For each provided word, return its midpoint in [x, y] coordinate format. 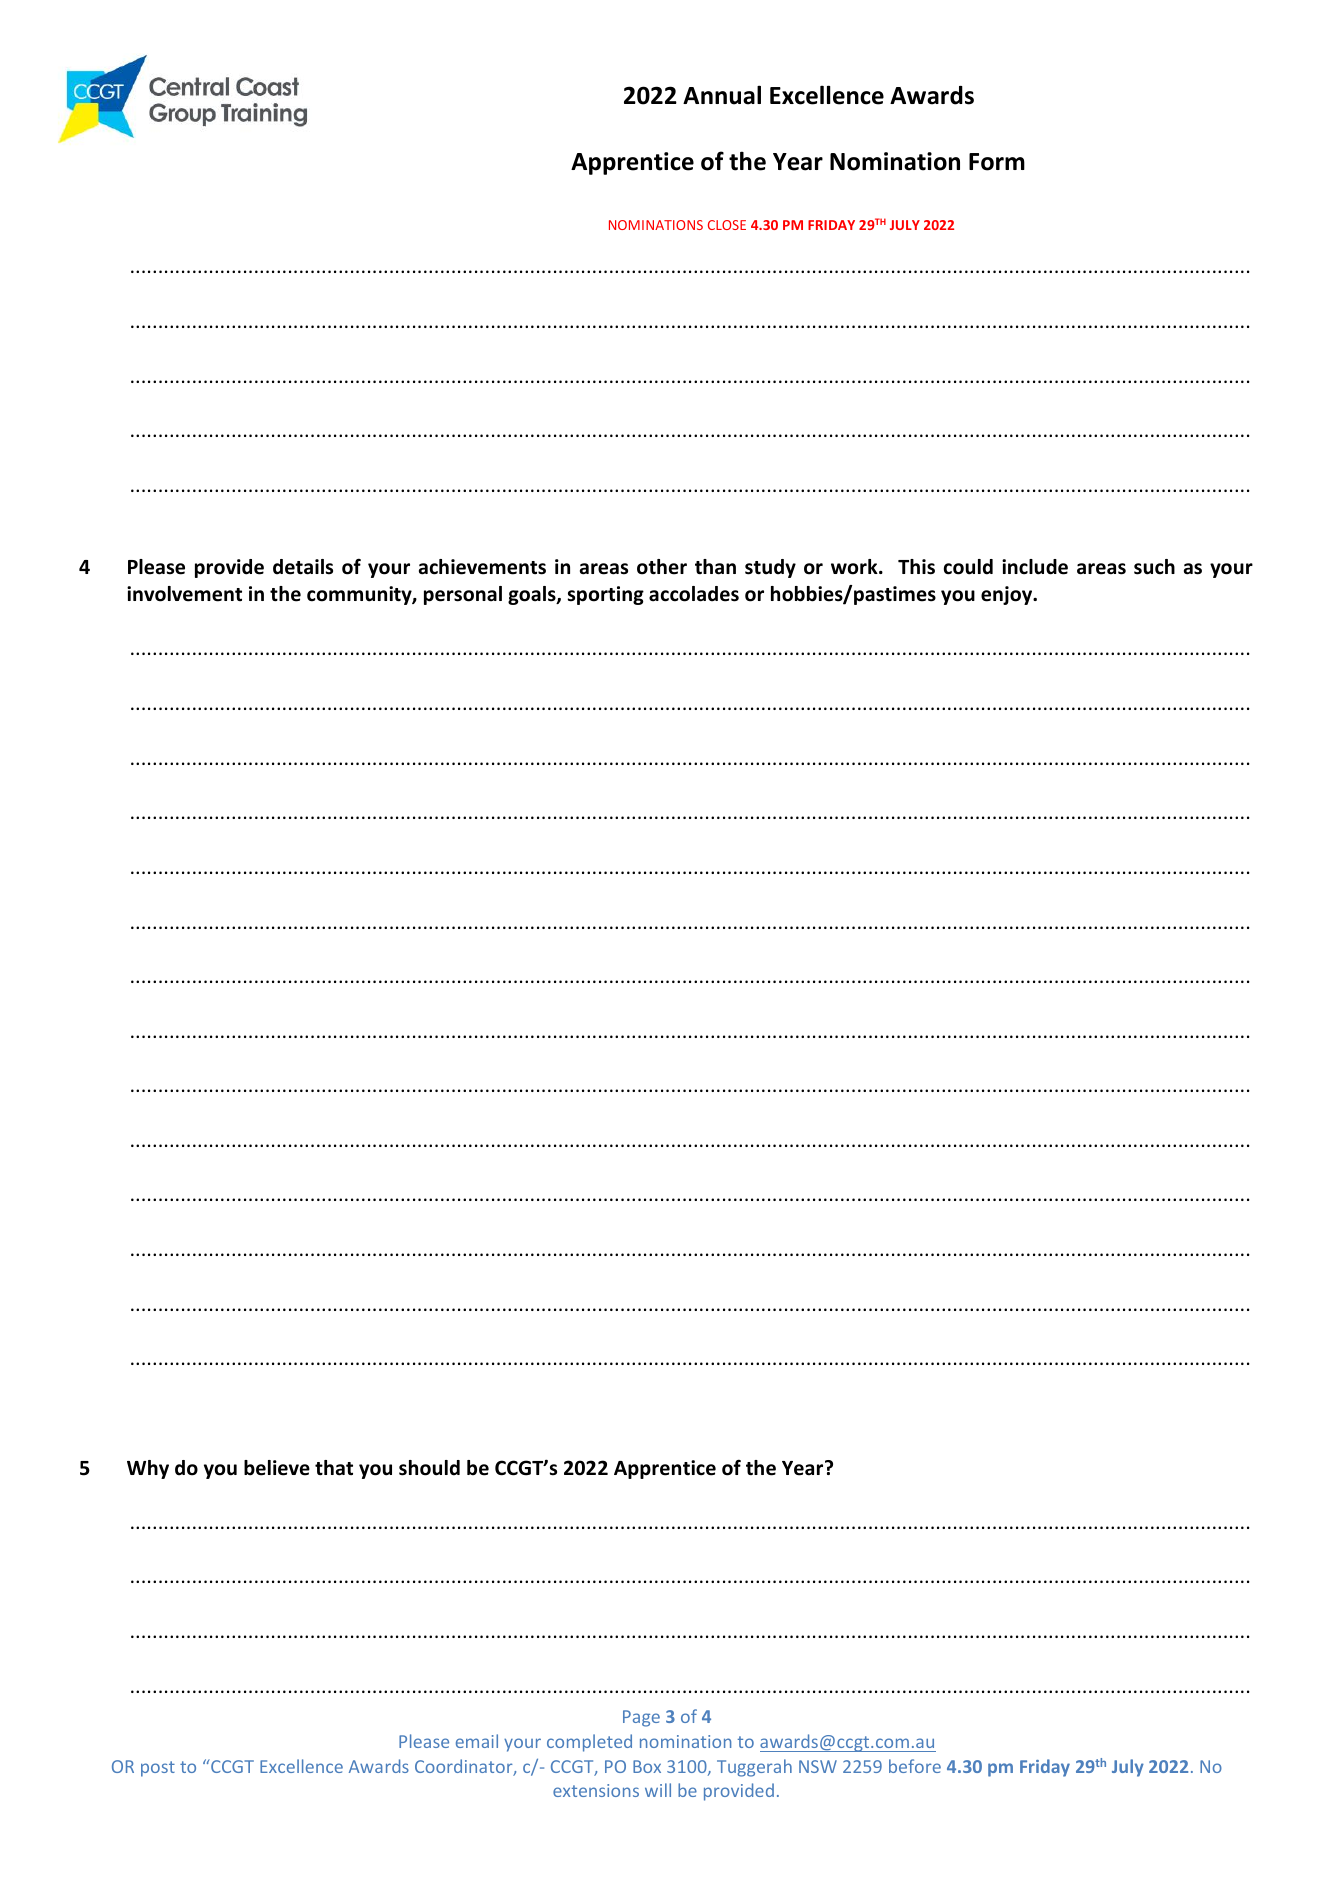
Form [997, 162]
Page [641, 1718]
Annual [722, 95]
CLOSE [727, 225]
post [158, 1769]
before [915, 1766]
